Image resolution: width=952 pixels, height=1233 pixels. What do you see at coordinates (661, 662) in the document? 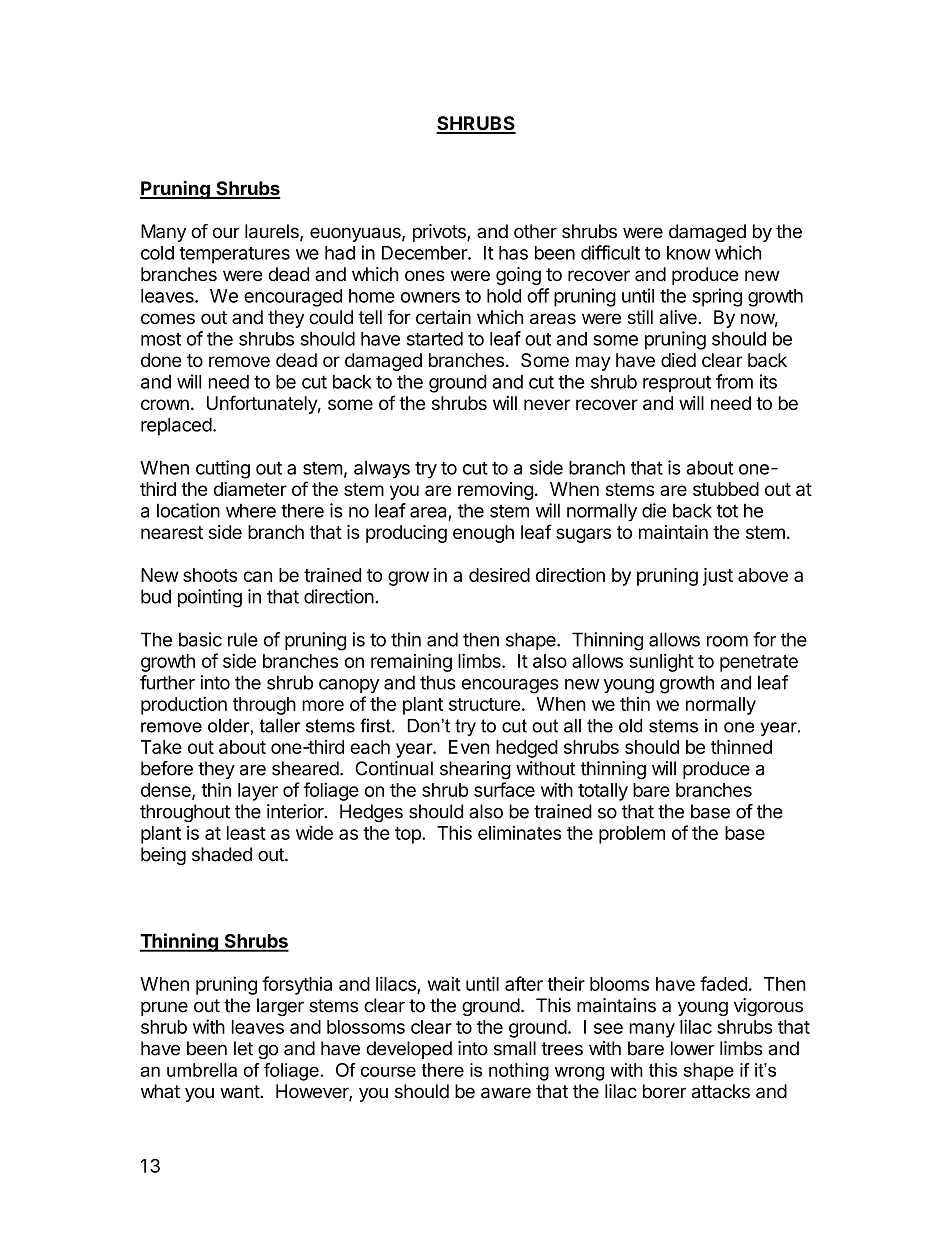
I see `sunlight` at bounding box center [661, 662].
